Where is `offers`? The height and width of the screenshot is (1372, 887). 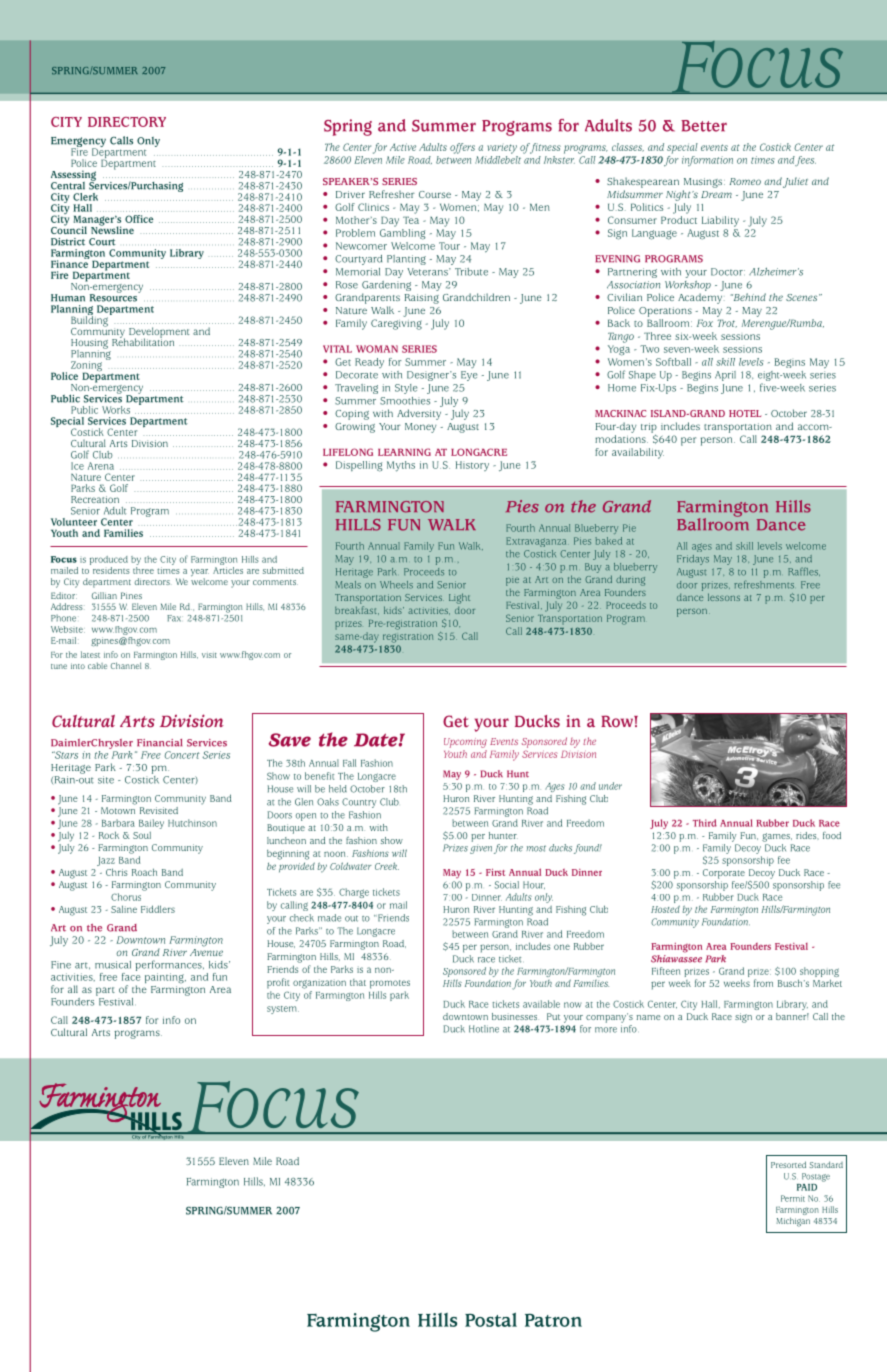
offers is located at coordinates (462, 148).
